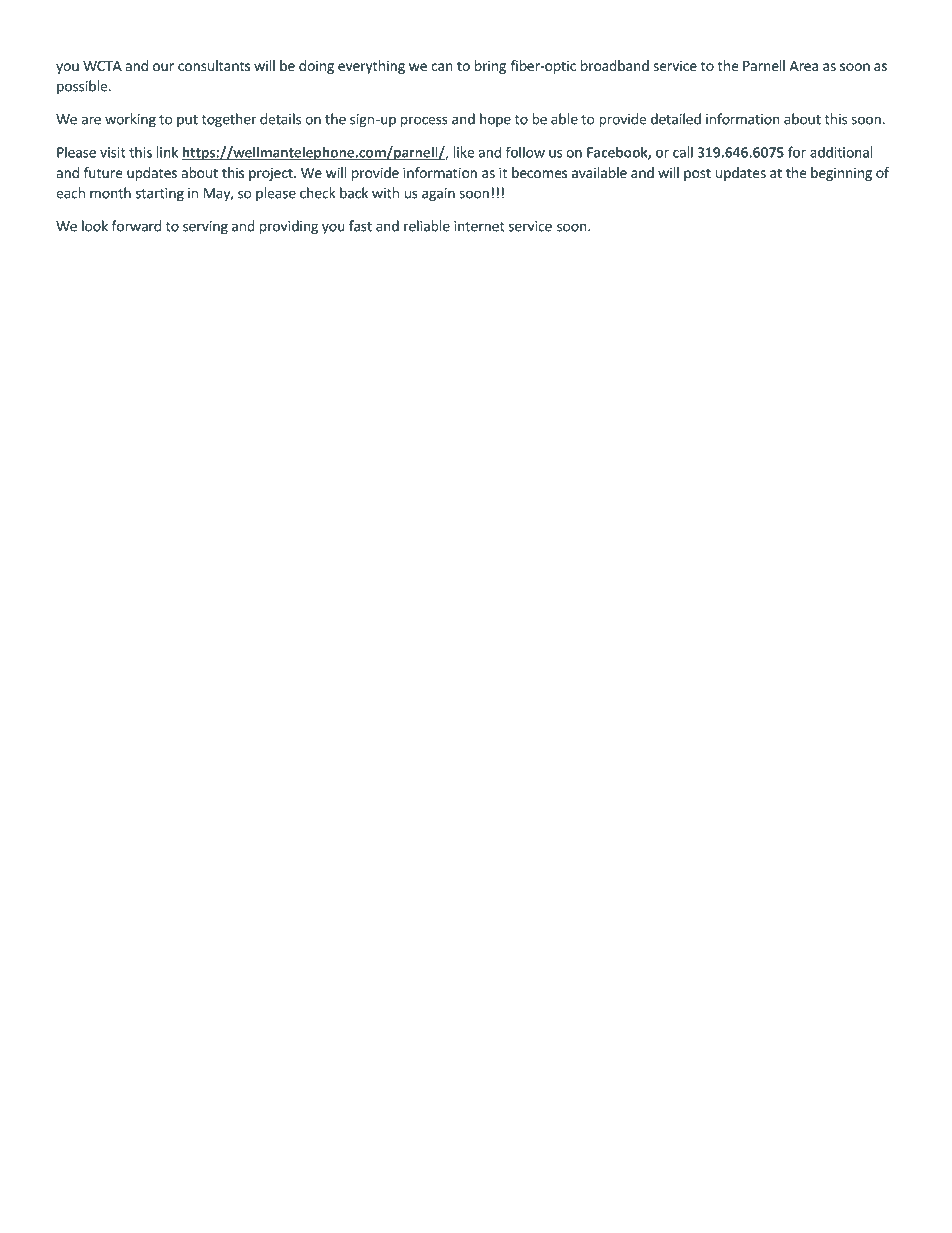 Image resolution: width=952 pixels, height=1233 pixels. Describe the element at coordinates (187, 121) in the screenshot. I see `put` at that location.
